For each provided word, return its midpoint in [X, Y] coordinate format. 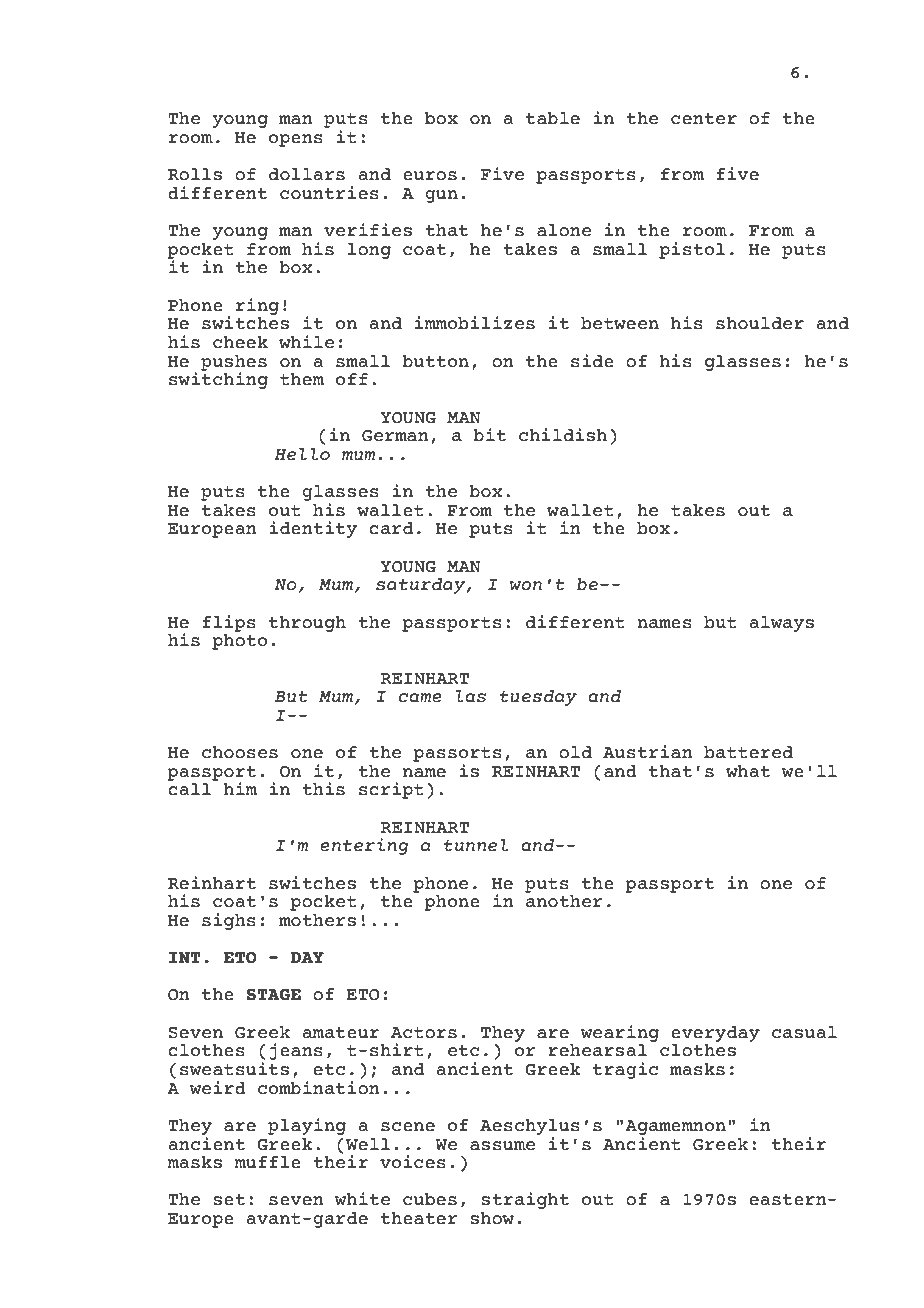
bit [489, 435]
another [564, 901]
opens [296, 140]
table [553, 118]
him [240, 788]
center [704, 119]
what [748, 771]
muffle [267, 1162]
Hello [302, 454]
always [781, 624]
